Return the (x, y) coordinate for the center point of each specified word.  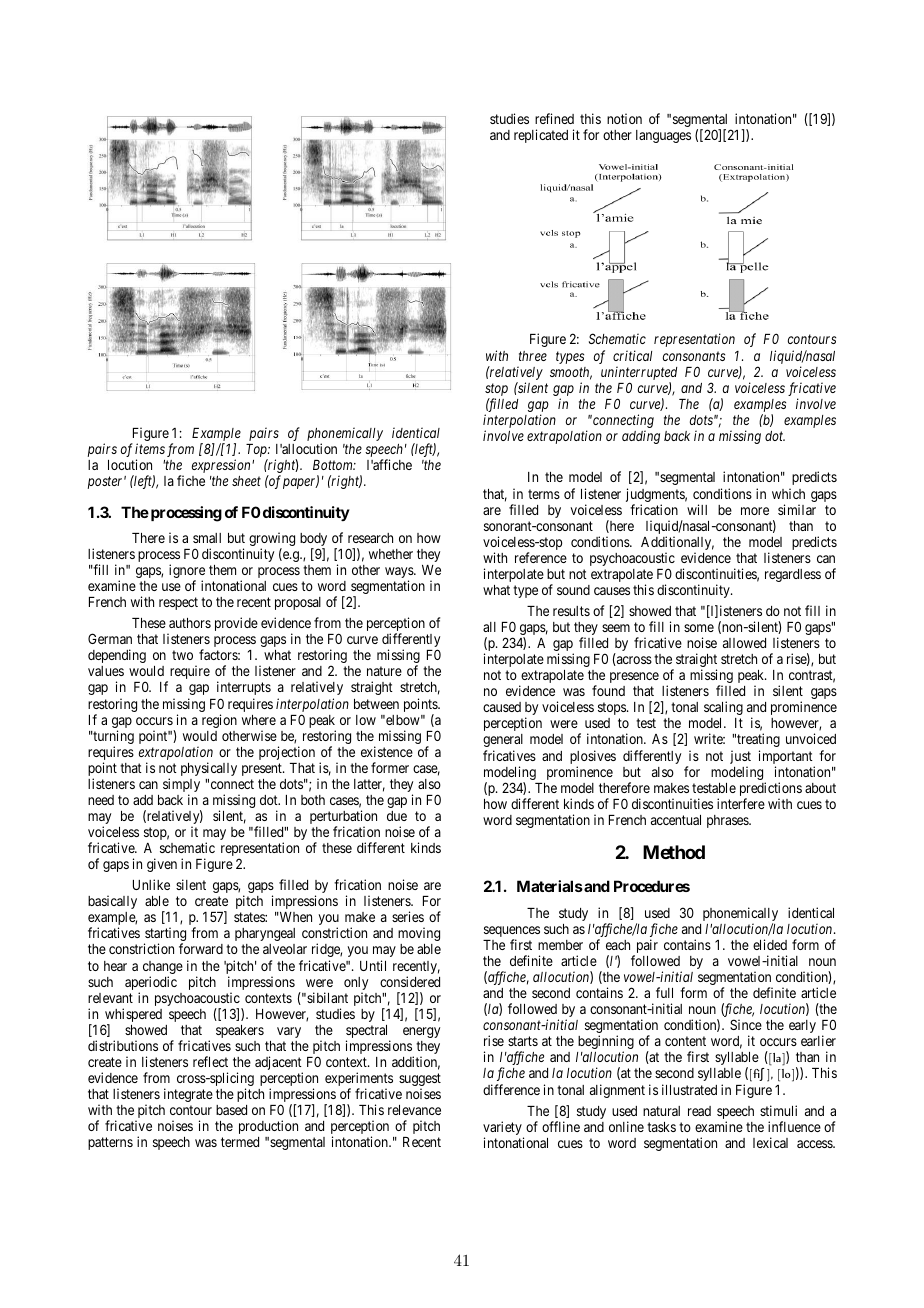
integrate (188, 1095)
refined (554, 118)
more (755, 511)
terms (544, 494)
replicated (541, 136)
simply (181, 786)
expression (222, 466)
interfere (741, 803)
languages (663, 136)
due (397, 816)
